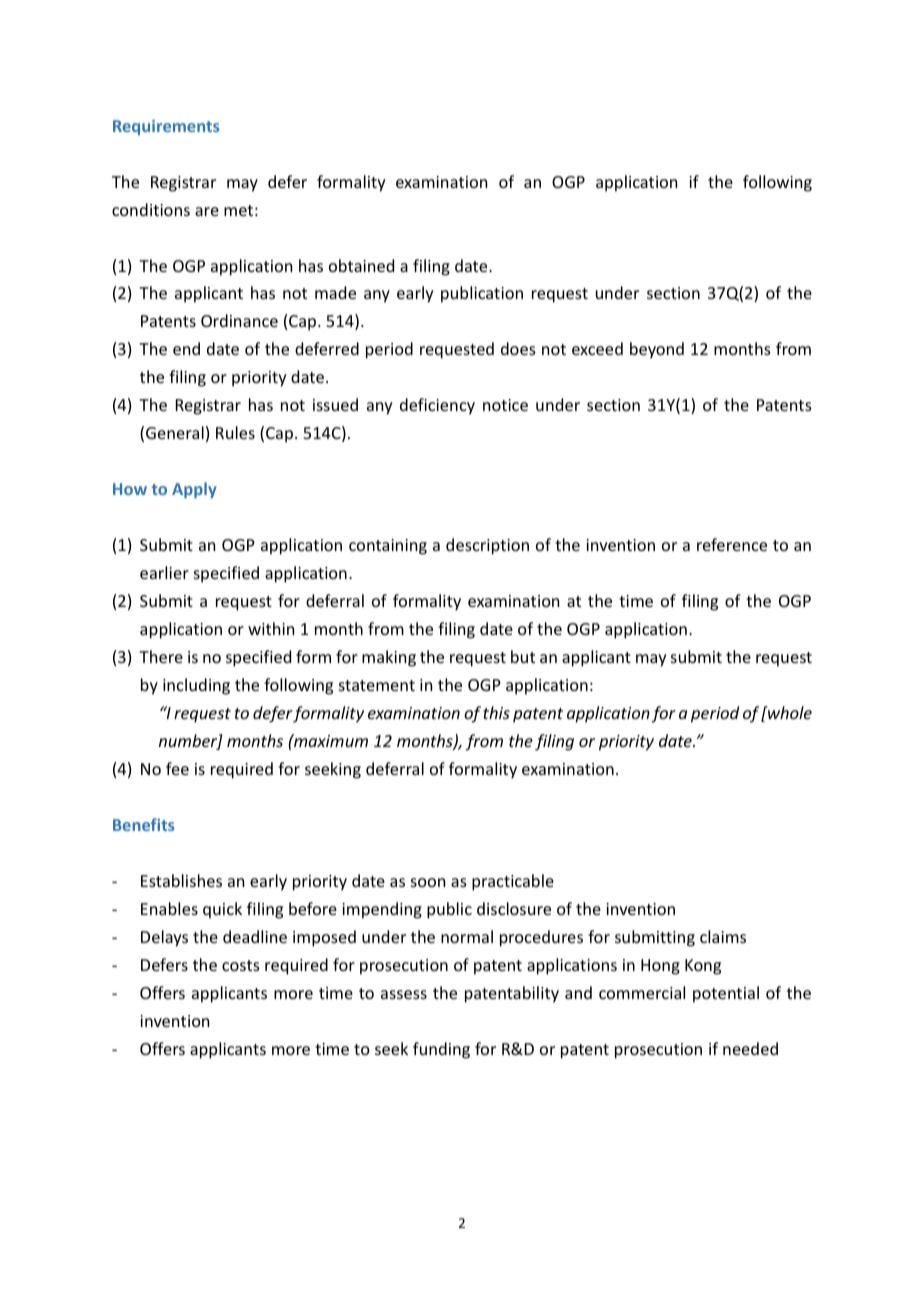 Image resolution: width=924 pixels, height=1308 pixels. What do you see at coordinates (657, 350) in the page?
I see `beyond` at bounding box center [657, 350].
